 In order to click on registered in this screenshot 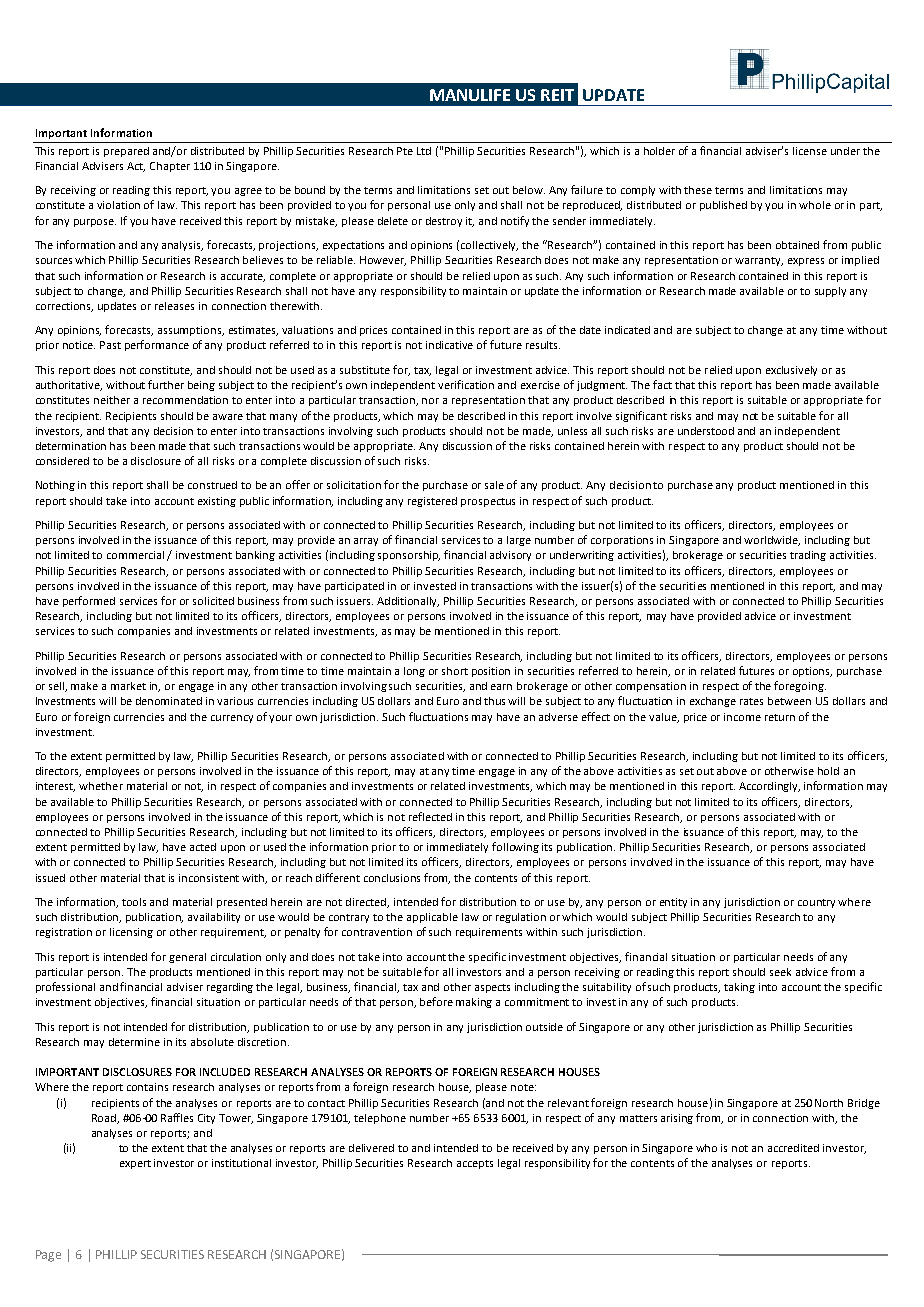, I will do `click(432, 502)`.
